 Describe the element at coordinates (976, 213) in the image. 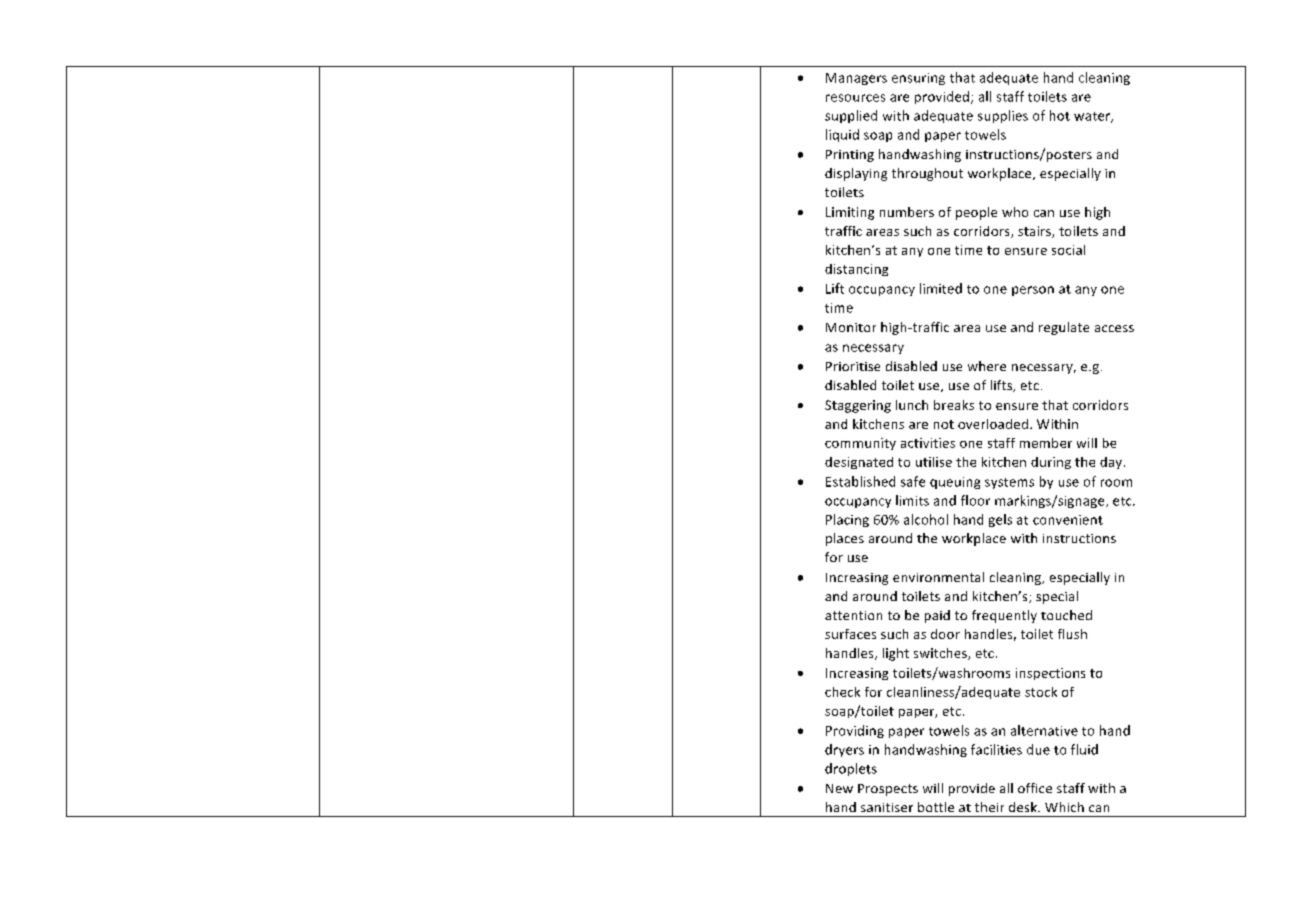

I see `people` at that location.
